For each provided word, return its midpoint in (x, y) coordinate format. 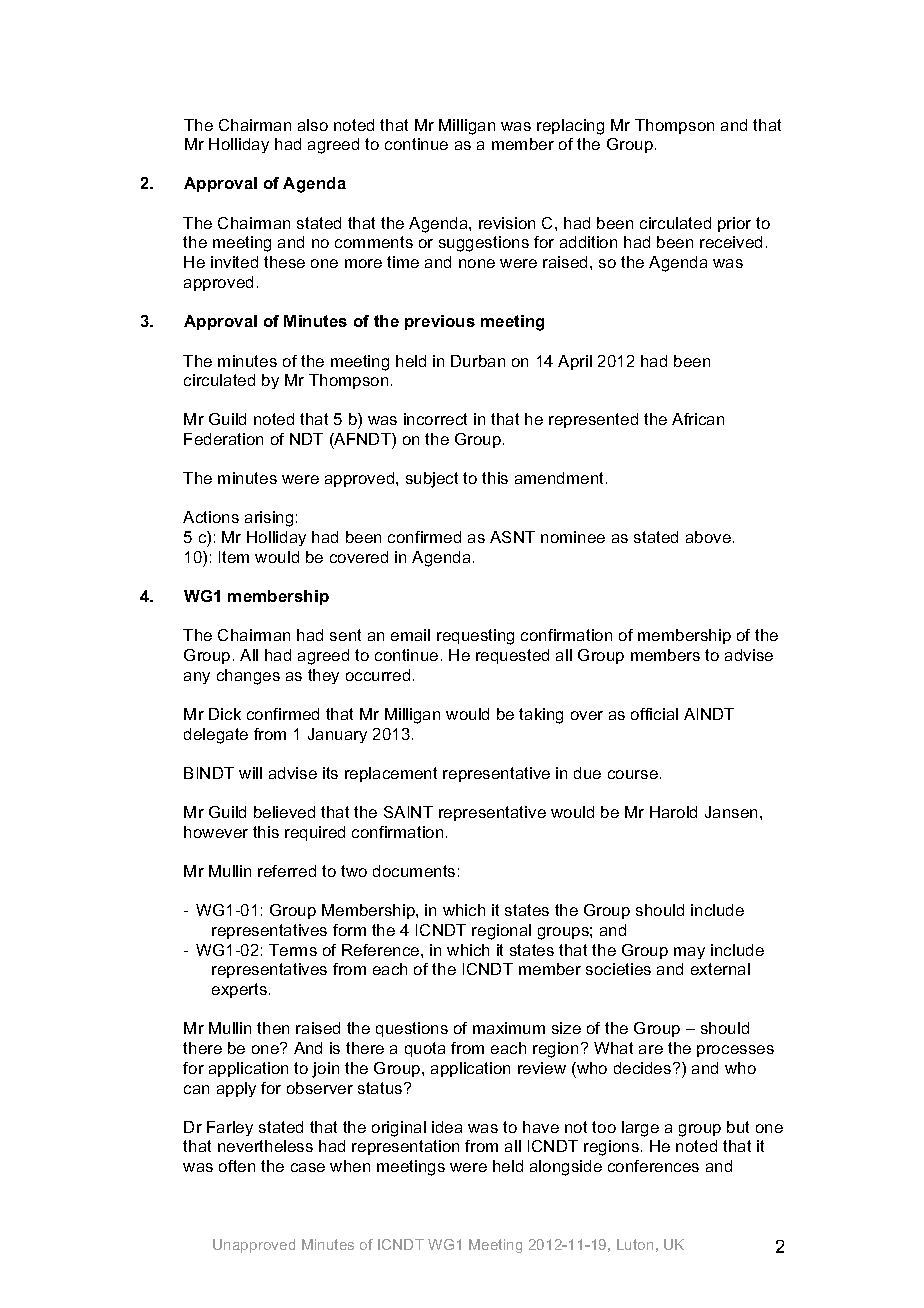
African (698, 419)
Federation (223, 439)
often (237, 1166)
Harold (673, 812)
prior (734, 224)
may (689, 953)
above (708, 537)
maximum (509, 1028)
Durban (478, 361)
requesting (475, 637)
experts (239, 990)
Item (234, 557)
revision (507, 223)
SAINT (408, 812)
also (313, 125)
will (250, 773)
